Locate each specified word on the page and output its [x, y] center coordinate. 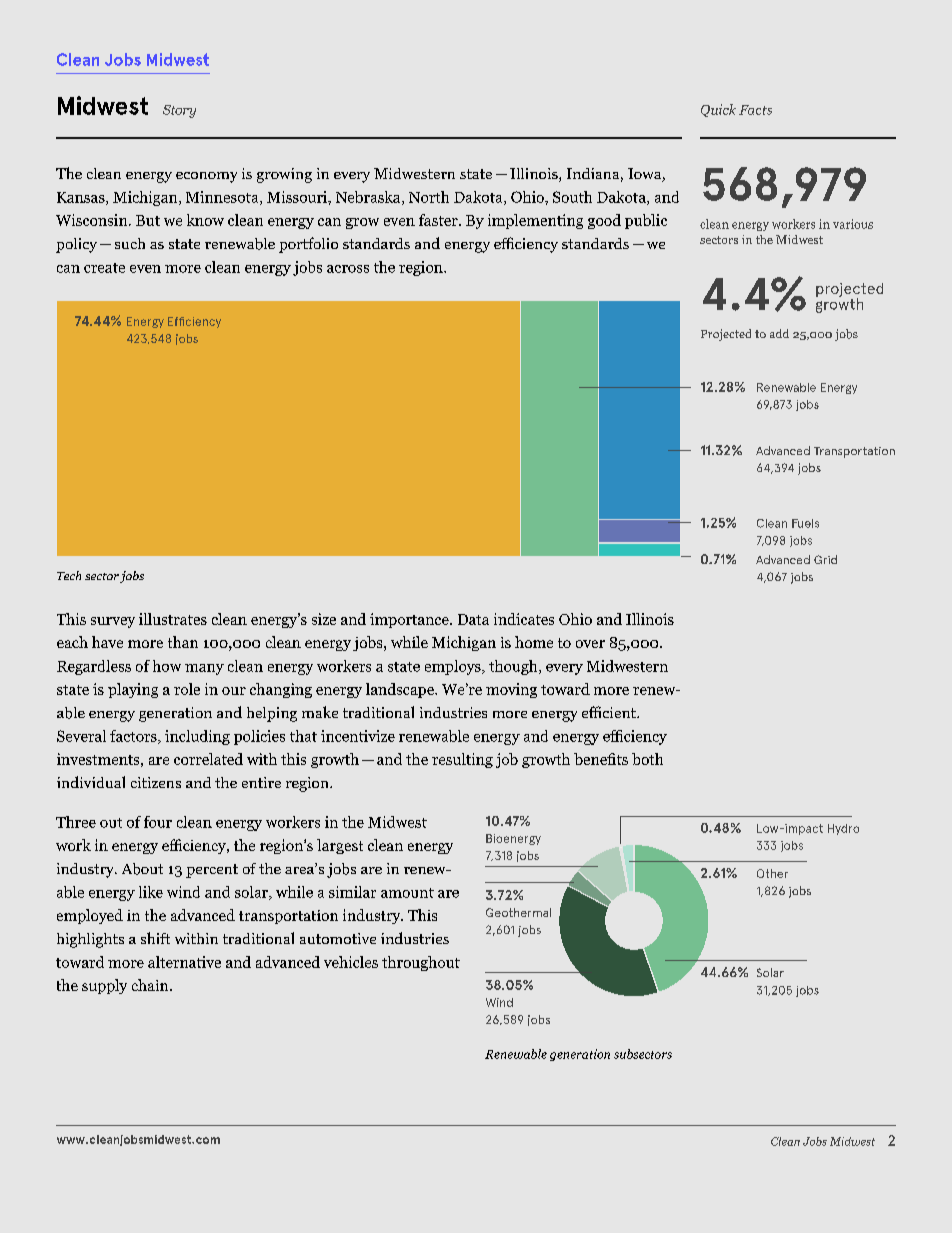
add [779, 333]
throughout [421, 963]
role [187, 689]
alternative [184, 962]
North [429, 197]
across [348, 269]
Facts [755, 110]
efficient [610, 712]
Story [179, 111]
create [104, 268]
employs [454, 667]
